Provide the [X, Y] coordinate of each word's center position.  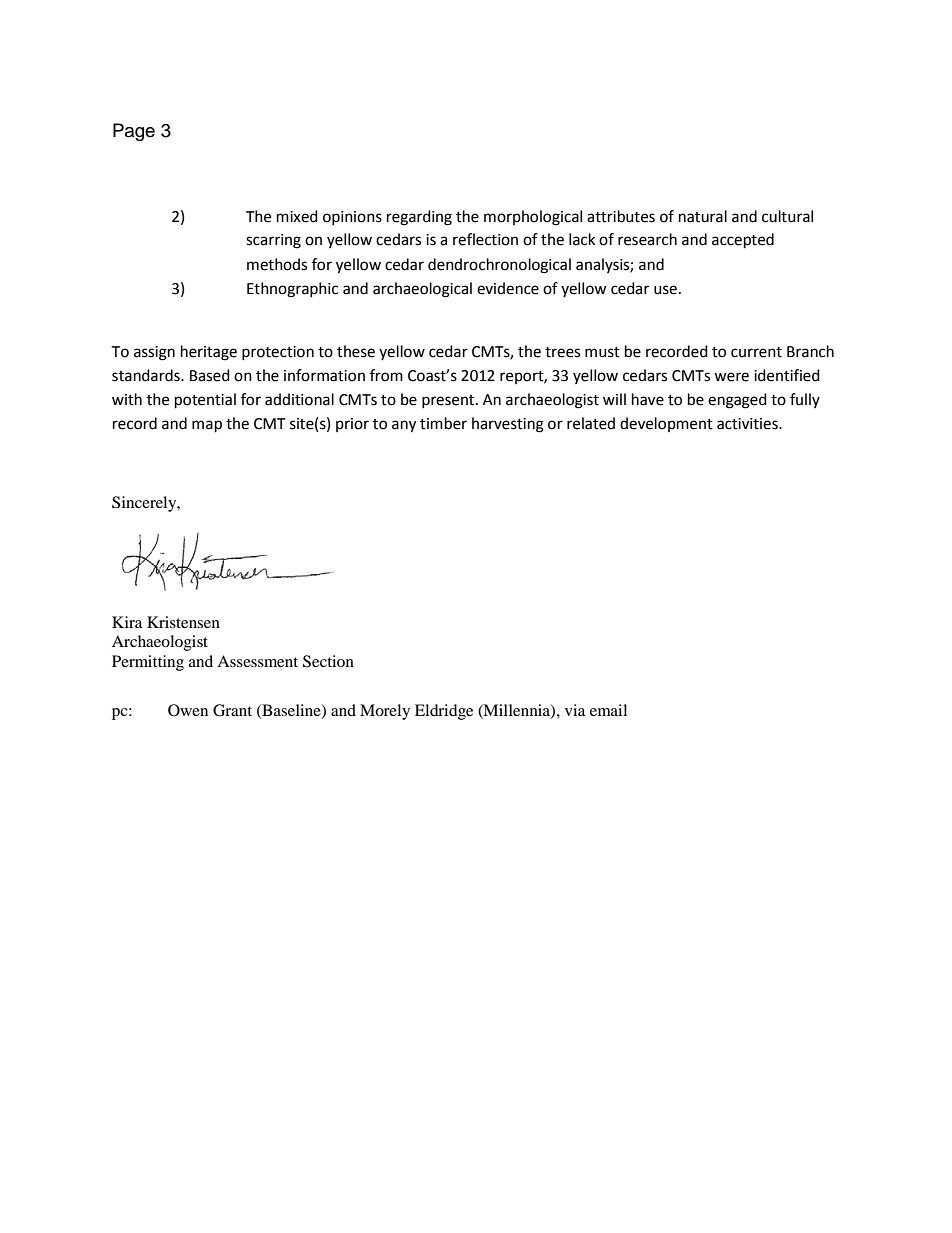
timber [443, 423]
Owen [188, 710]
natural [703, 216]
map [207, 426]
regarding [419, 218]
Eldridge [444, 712]
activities [748, 424]
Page [134, 132]
